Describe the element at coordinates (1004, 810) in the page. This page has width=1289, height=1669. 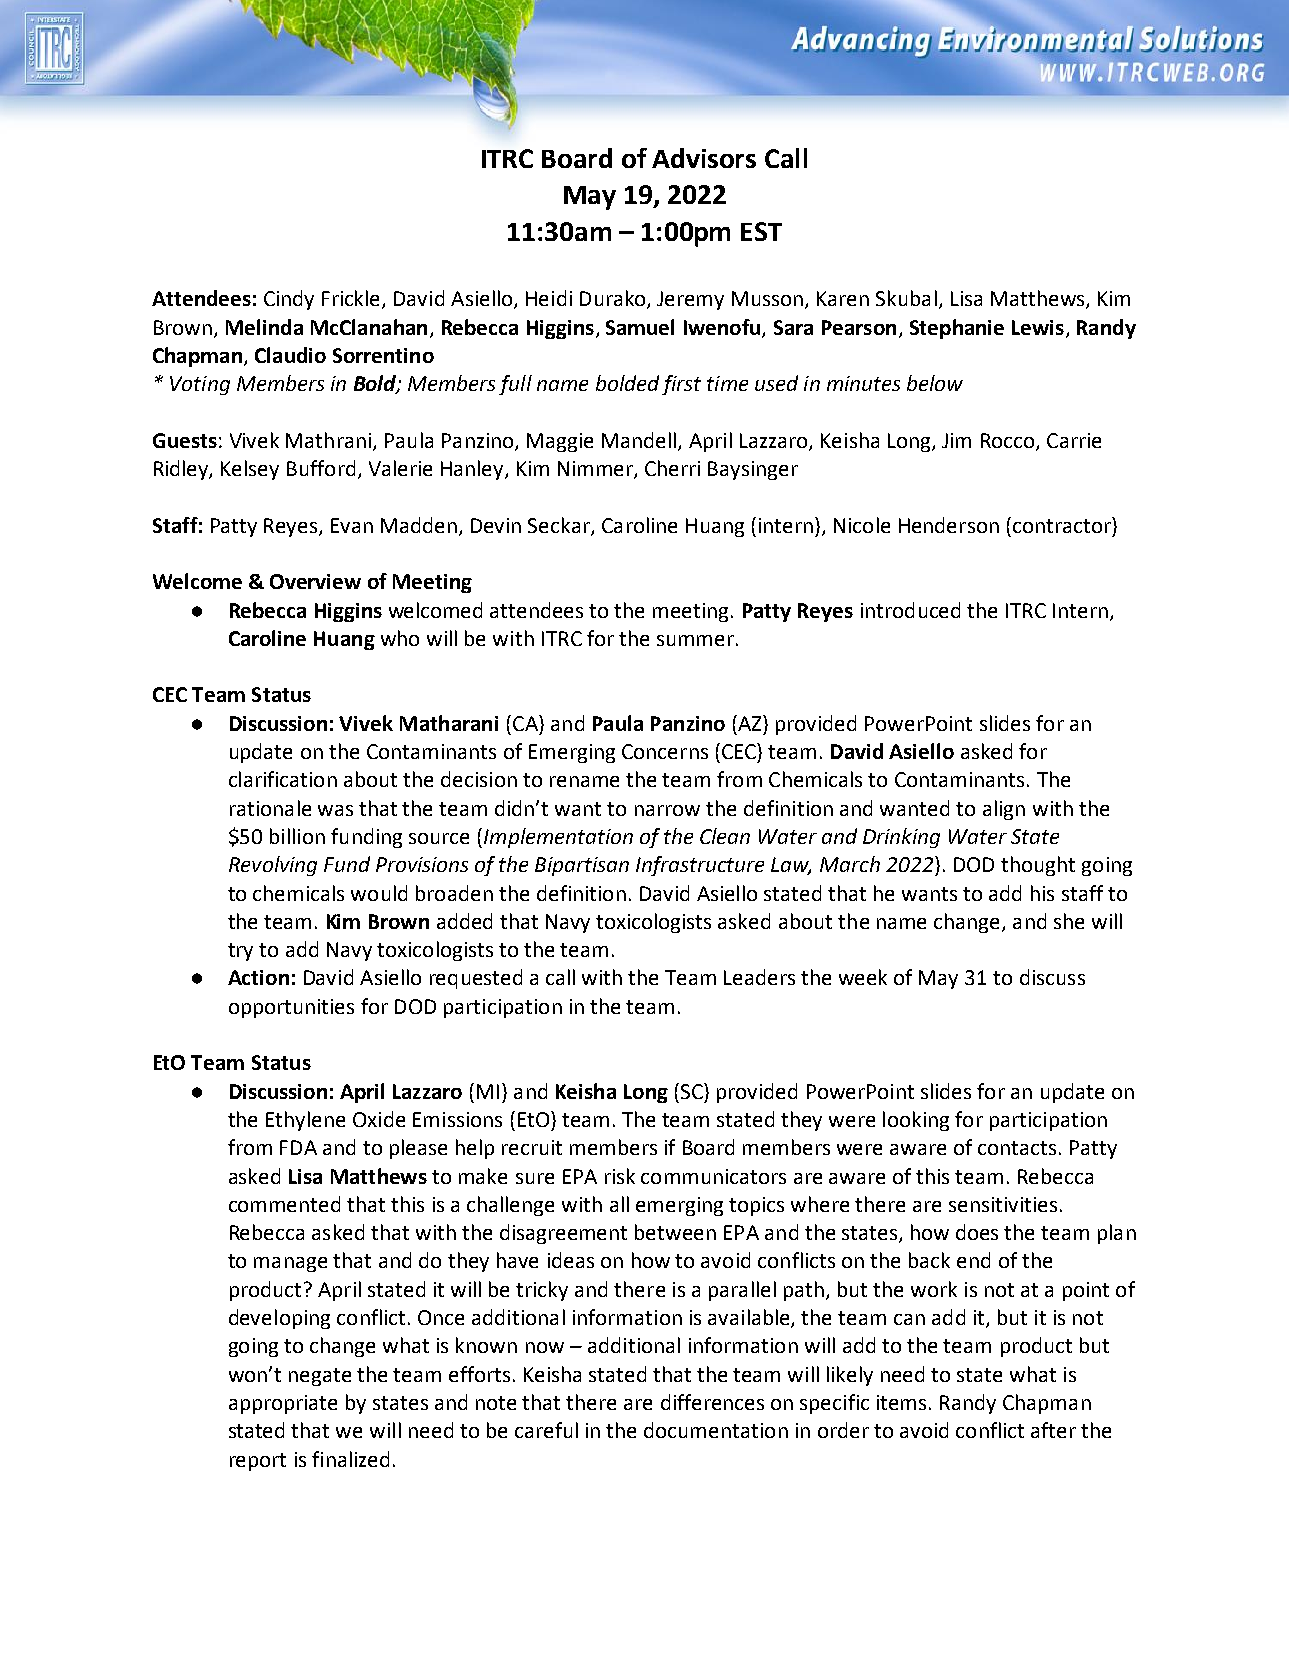
I see `align` at that location.
